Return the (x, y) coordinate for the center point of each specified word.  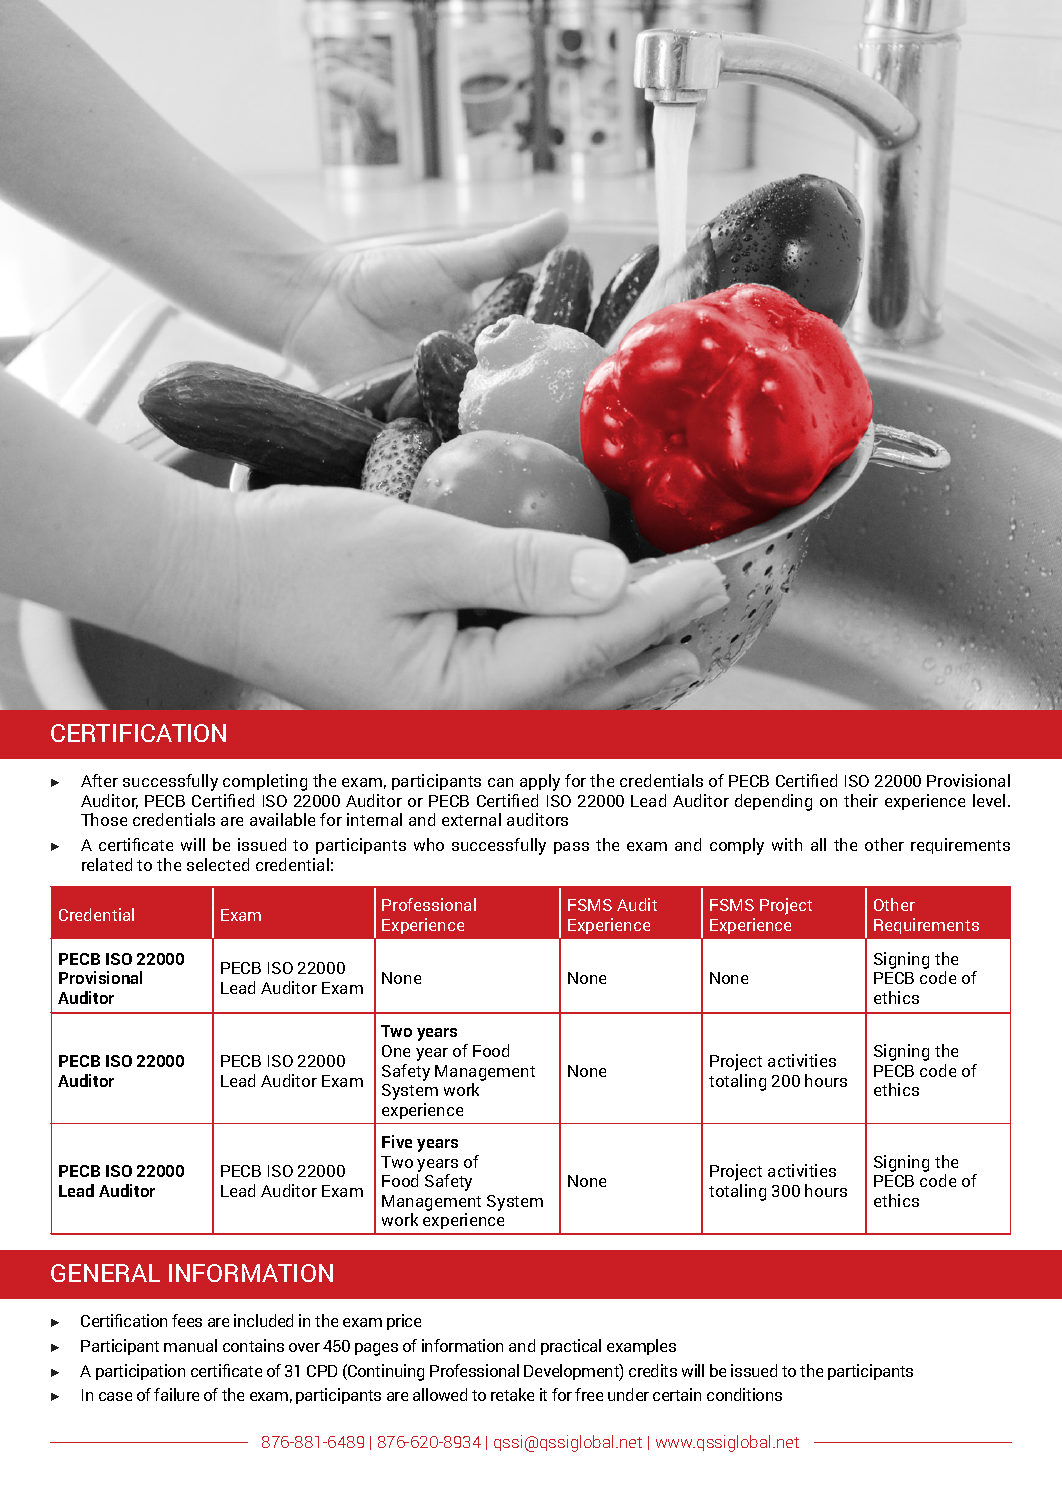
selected (218, 864)
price (404, 1322)
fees (187, 1320)
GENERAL (105, 1273)
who (429, 844)
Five (397, 1141)
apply (540, 782)
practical (571, 1347)
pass (571, 848)
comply (737, 846)
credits (653, 1370)
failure (176, 1394)
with (787, 844)
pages (376, 1349)
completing (265, 782)
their (861, 800)
